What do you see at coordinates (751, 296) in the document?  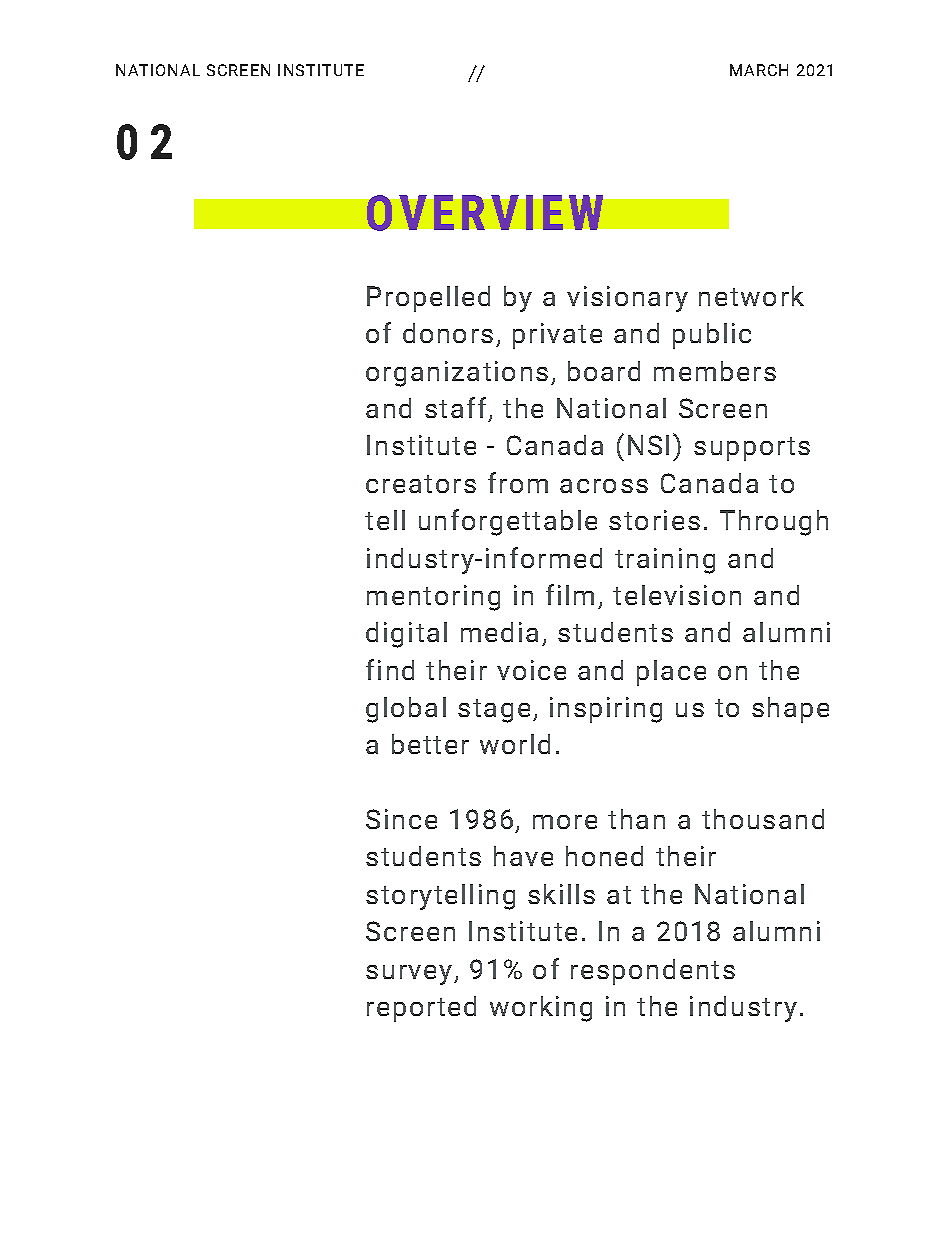 I see `network` at bounding box center [751, 296].
